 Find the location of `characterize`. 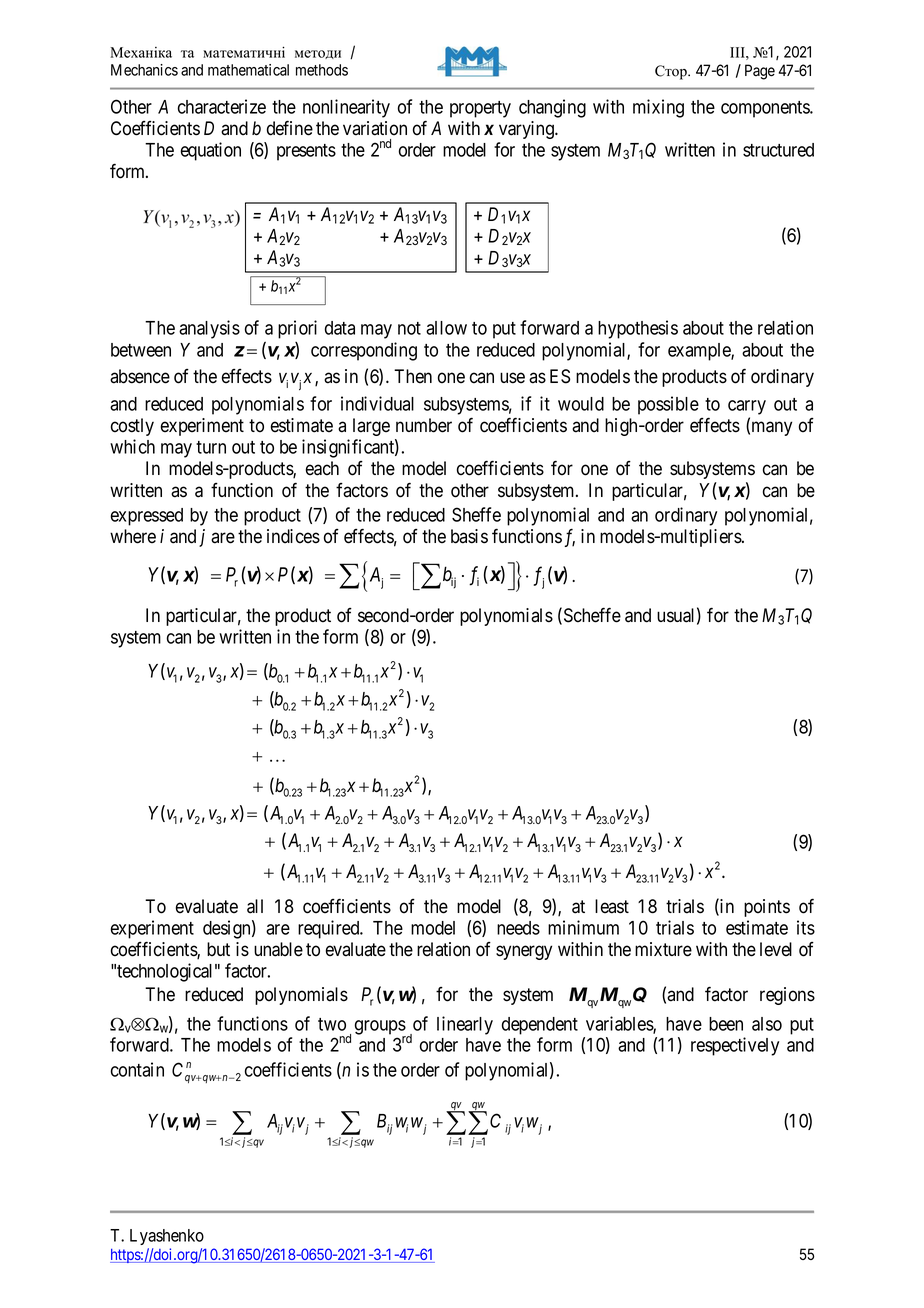

characterize is located at coordinates (222, 106).
